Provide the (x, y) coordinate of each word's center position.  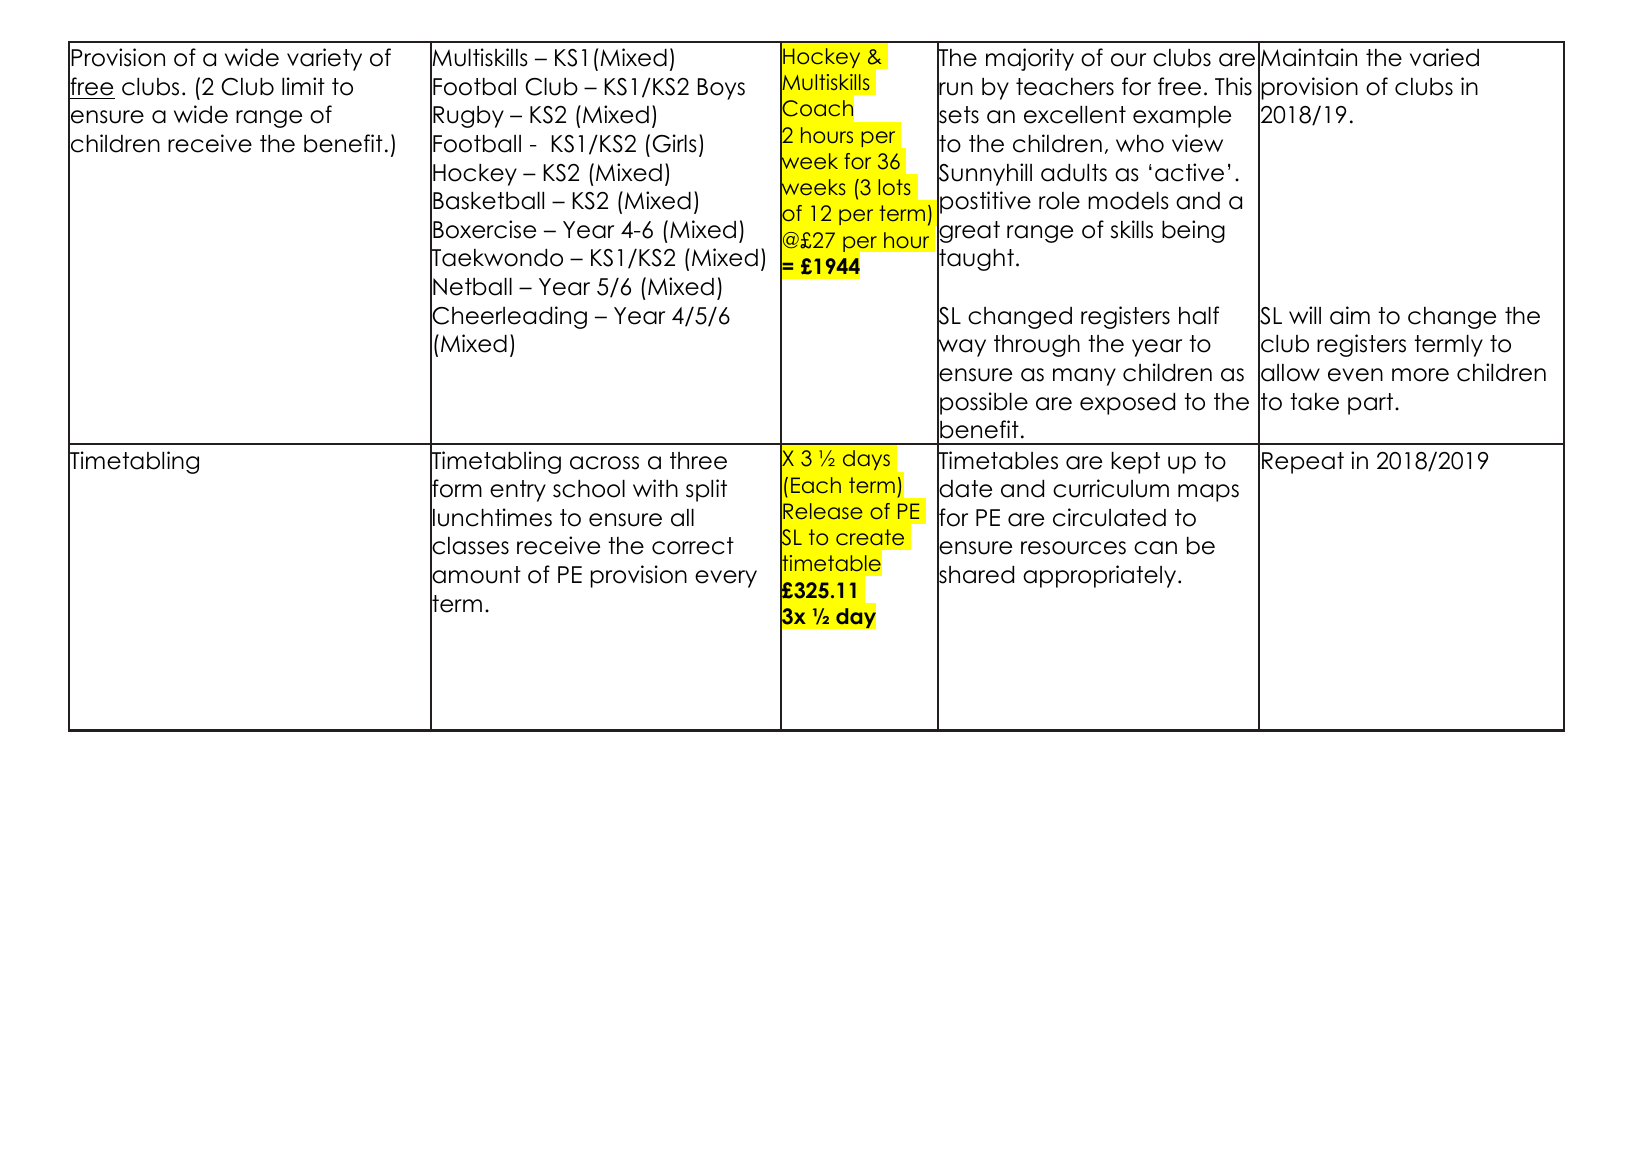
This (1233, 86)
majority (1030, 59)
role (1059, 201)
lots (894, 187)
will (1305, 315)
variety (324, 59)
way (961, 348)
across (604, 463)
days (866, 460)
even (1355, 375)
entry (518, 491)
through (1037, 346)
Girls (675, 143)
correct (693, 546)
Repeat (1303, 463)
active (1189, 172)
